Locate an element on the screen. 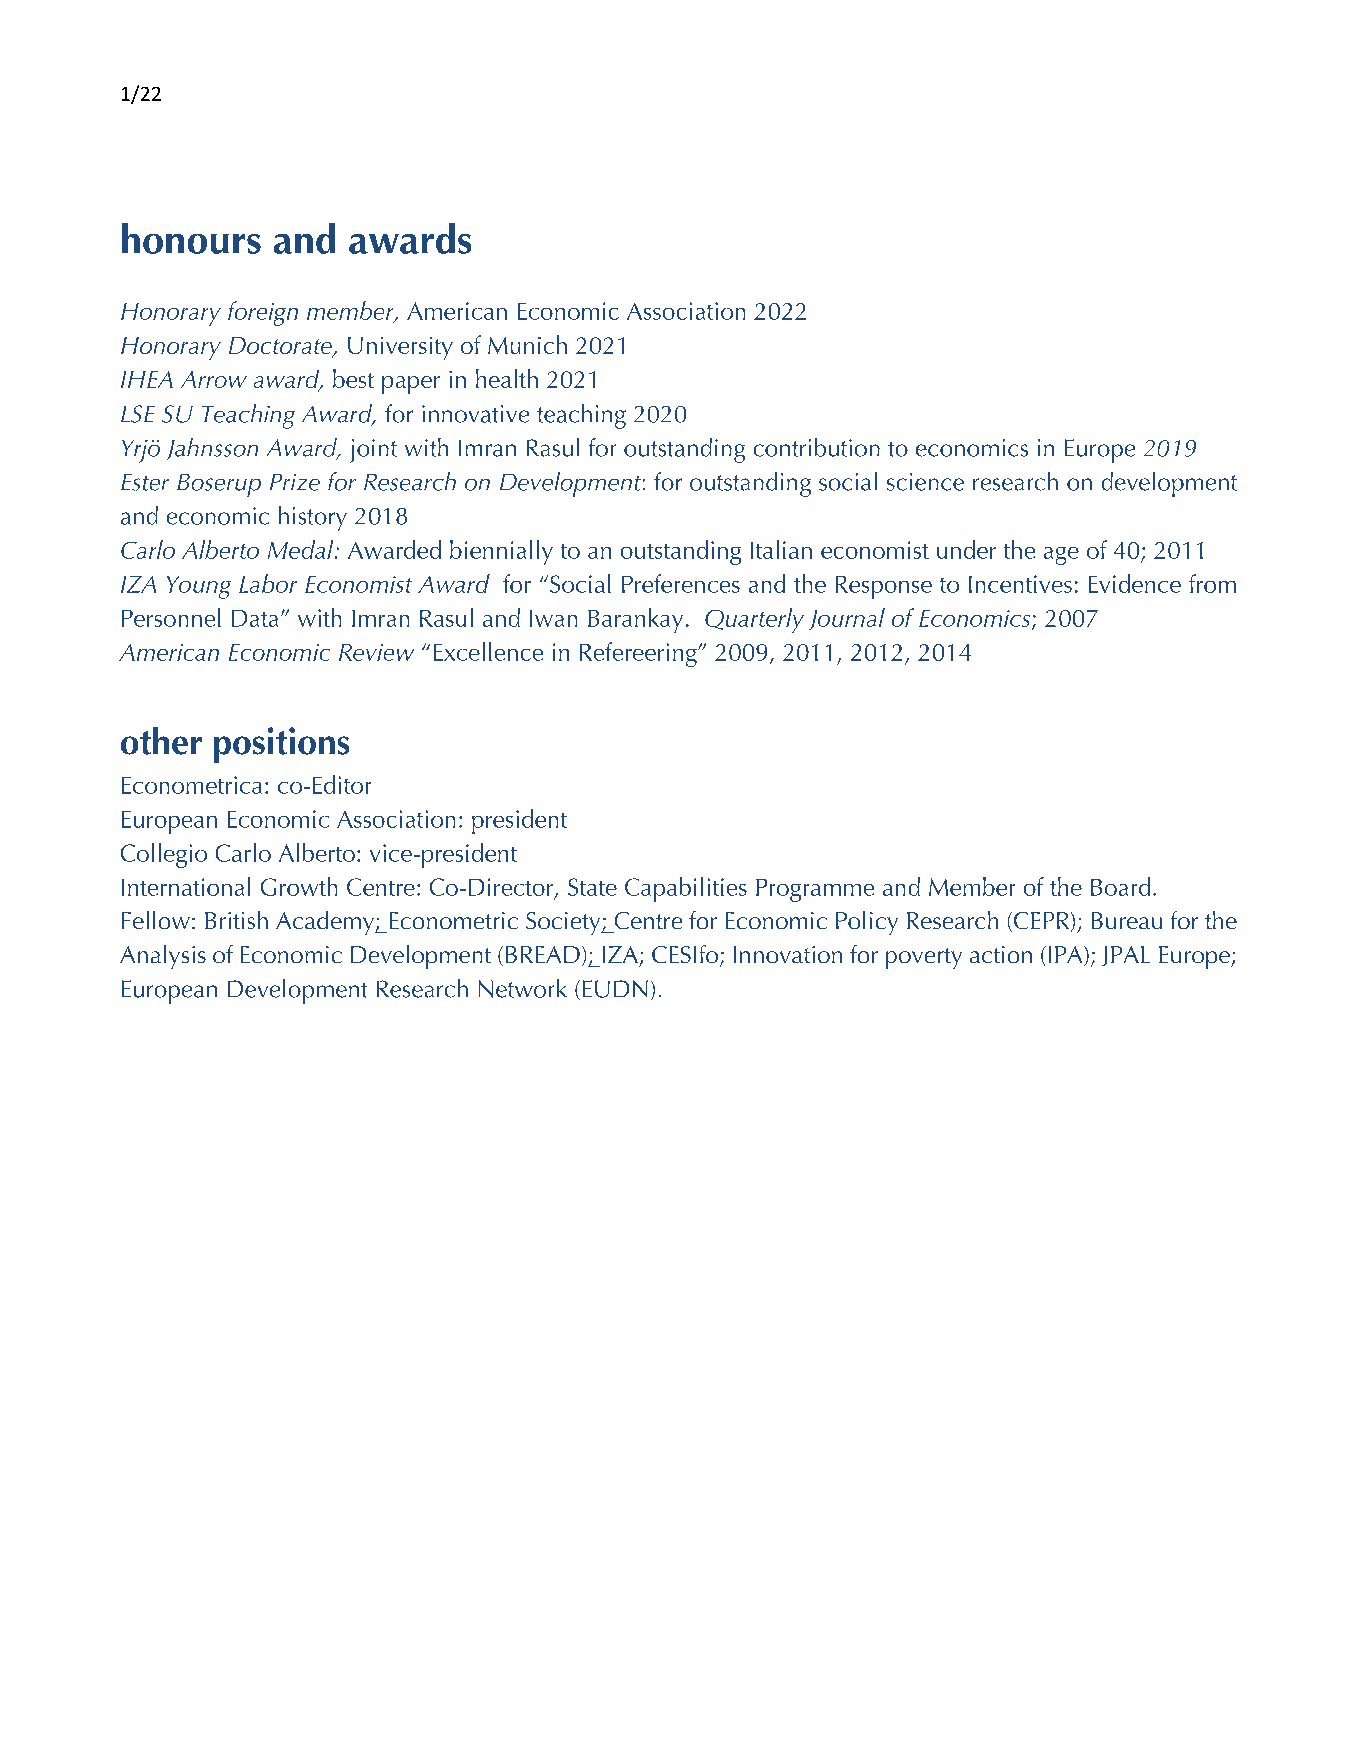 This screenshot has height=1755, width=1357. Evidence is located at coordinates (1135, 583).
